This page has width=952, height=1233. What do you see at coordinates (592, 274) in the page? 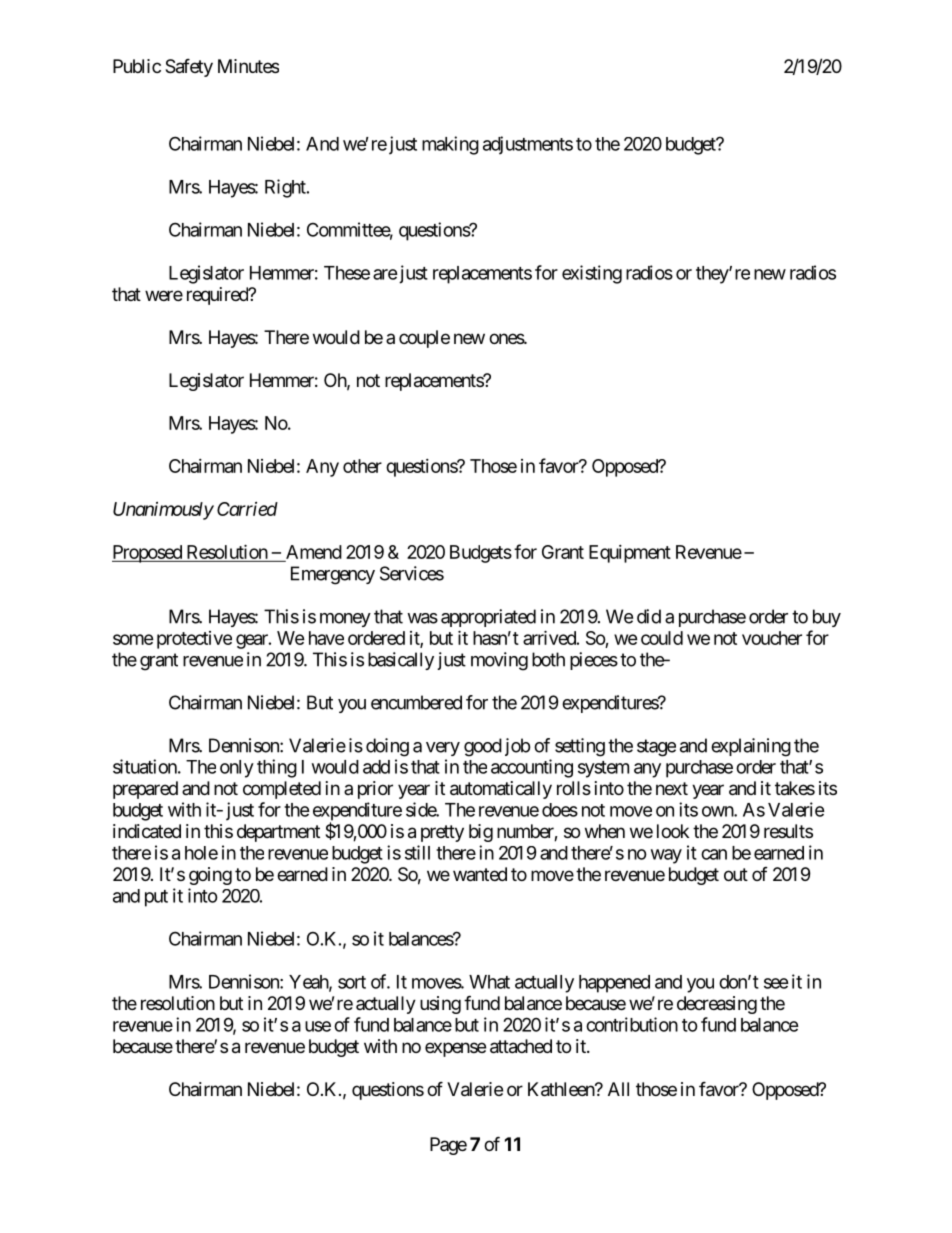
I see `existing` at bounding box center [592, 274].
